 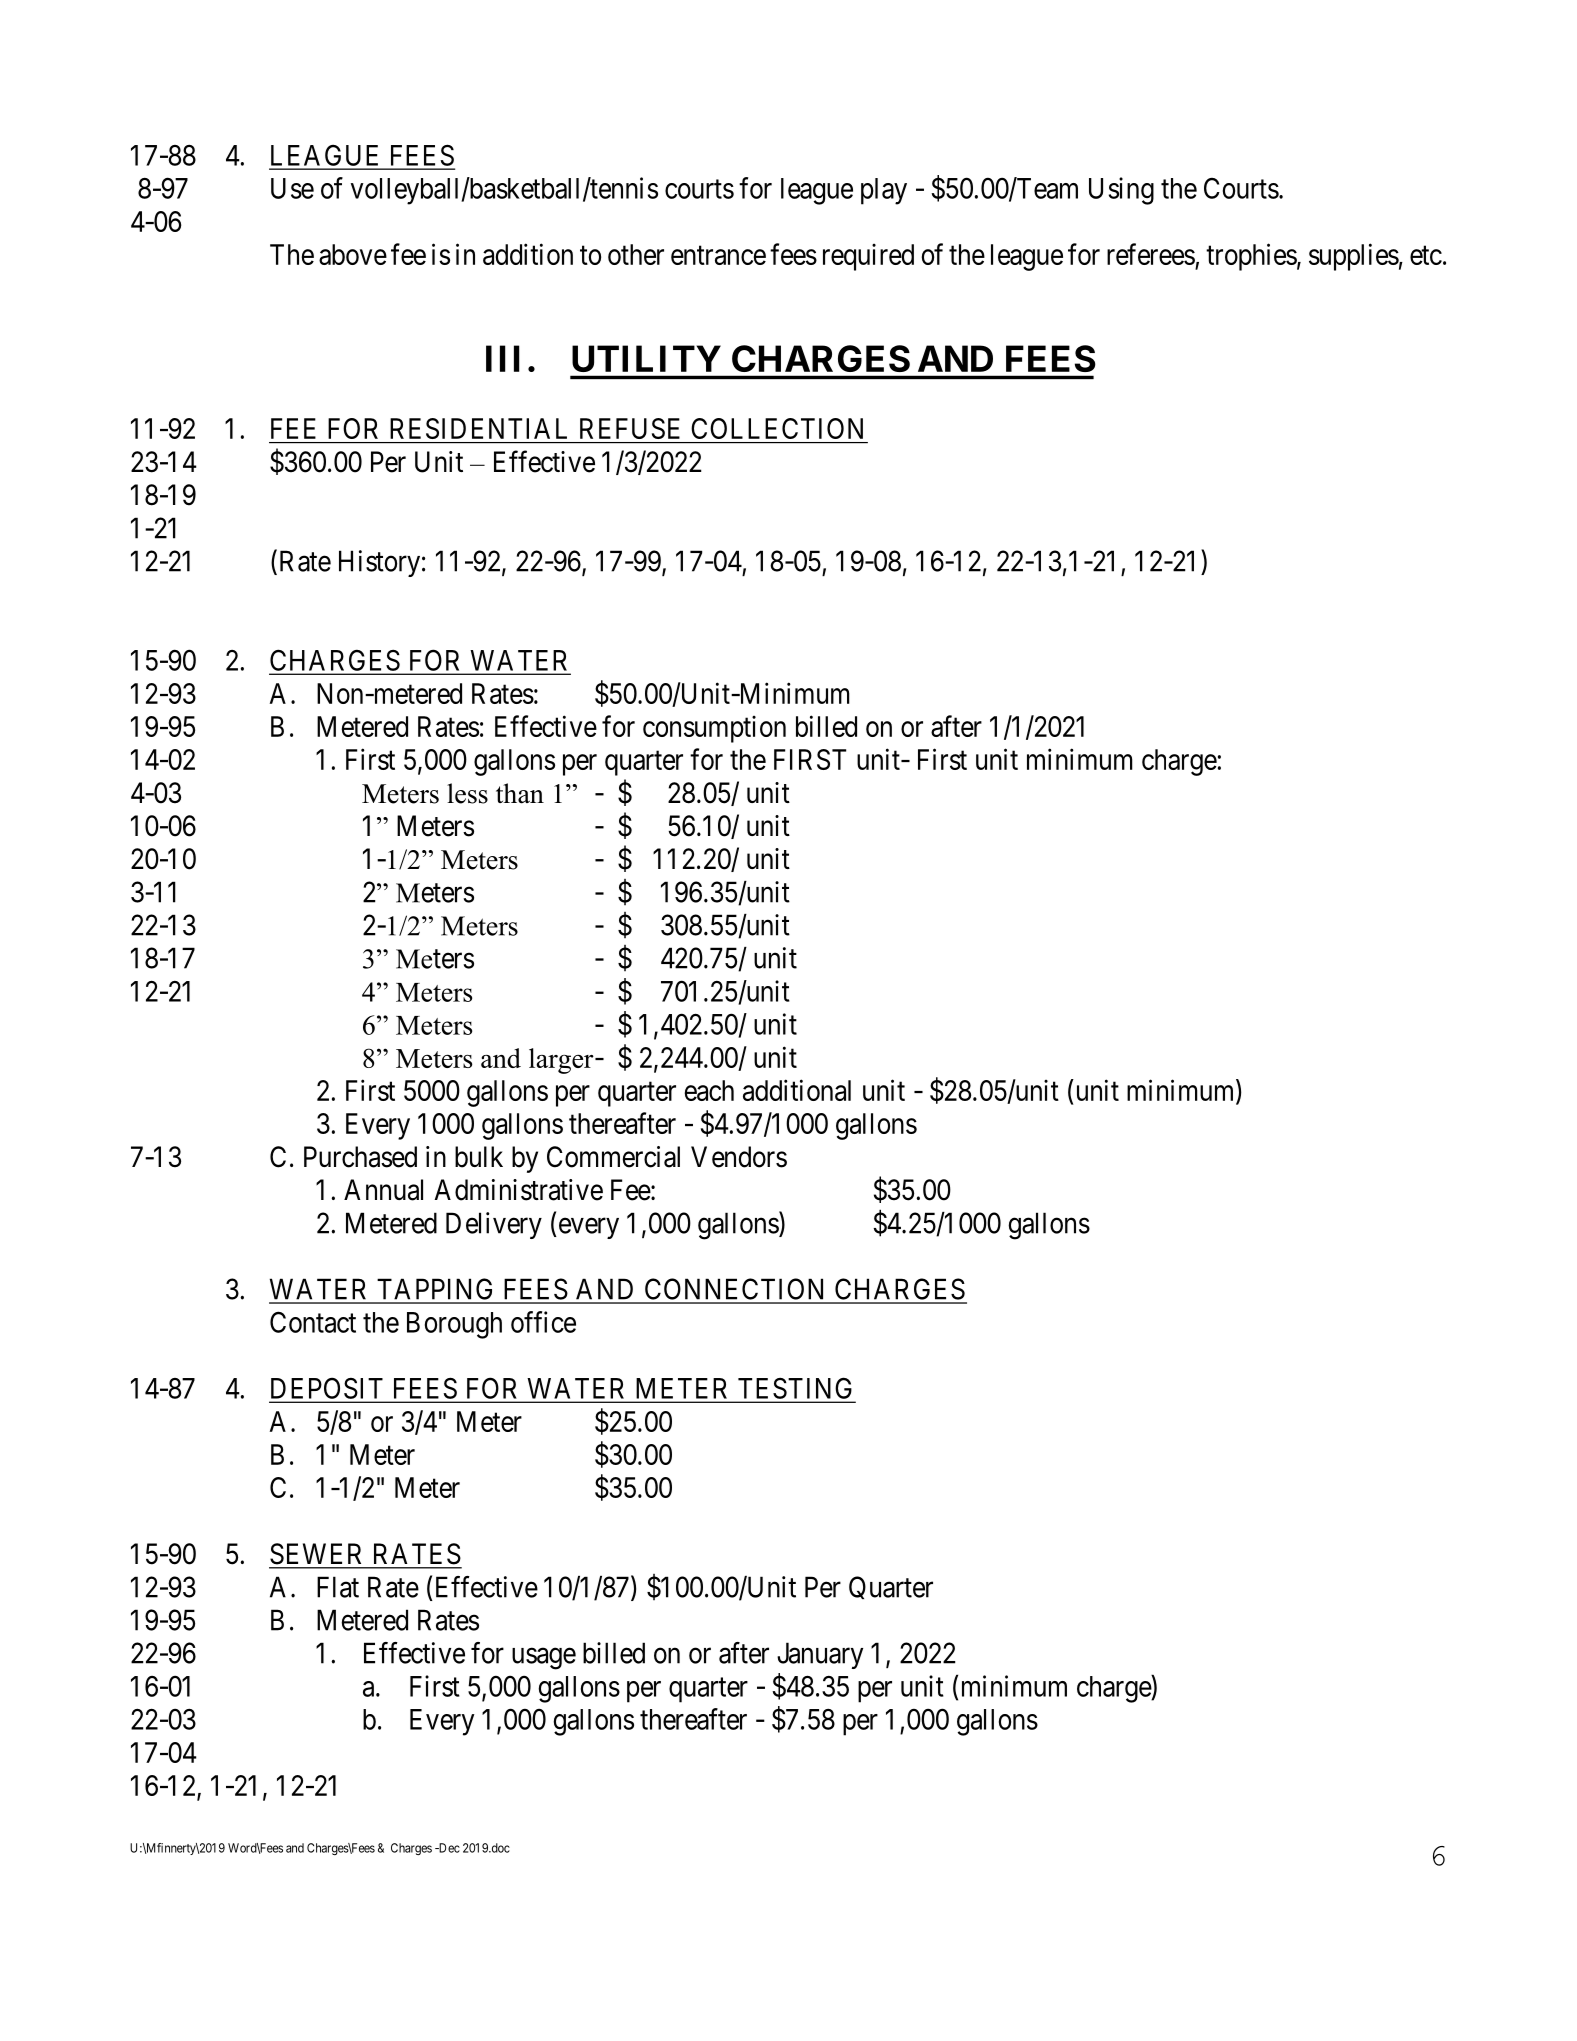 What do you see at coordinates (353, 254) in the page?
I see `above` at bounding box center [353, 254].
